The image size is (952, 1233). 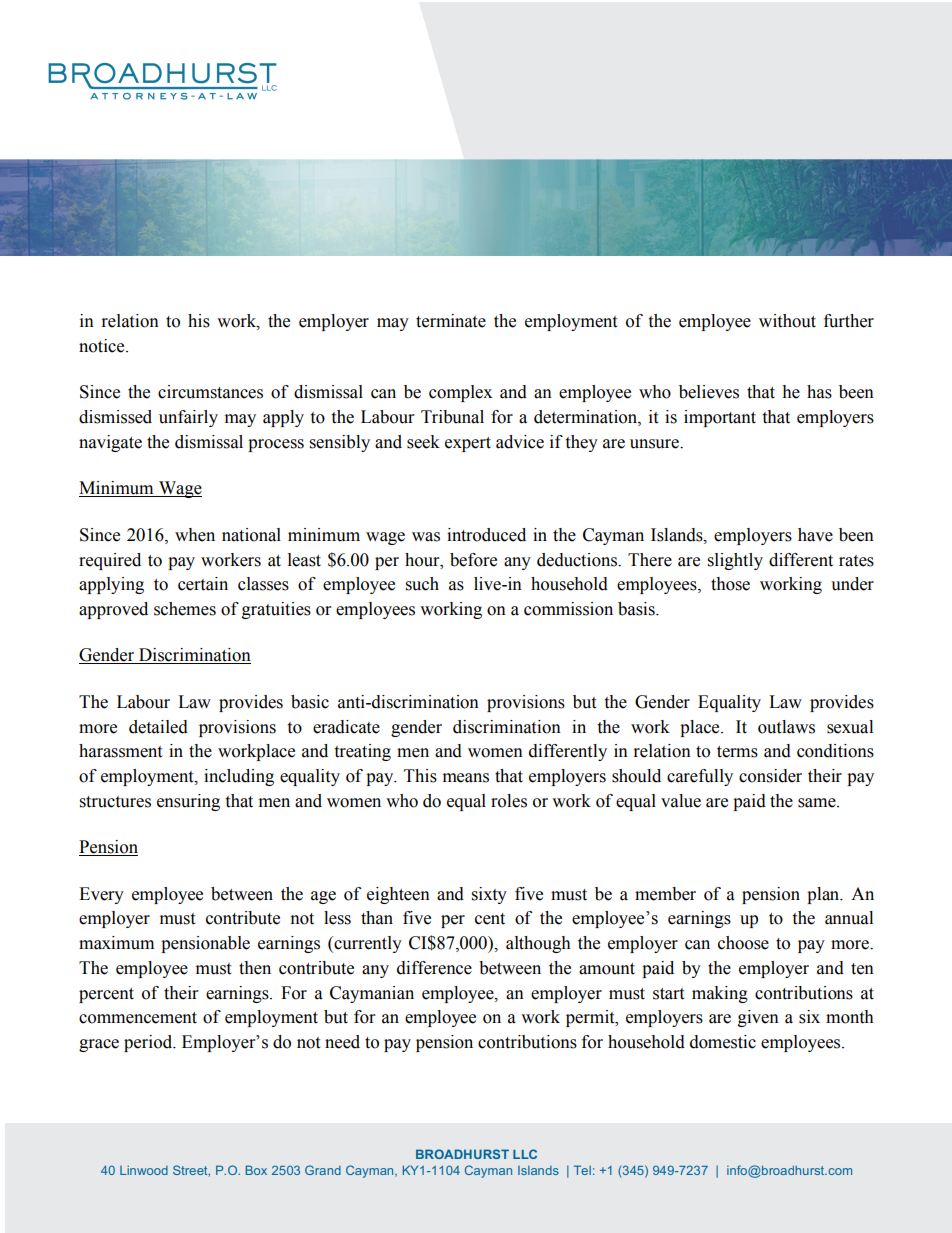 What do you see at coordinates (144, 1170) in the image?
I see `Linwood` at bounding box center [144, 1170].
